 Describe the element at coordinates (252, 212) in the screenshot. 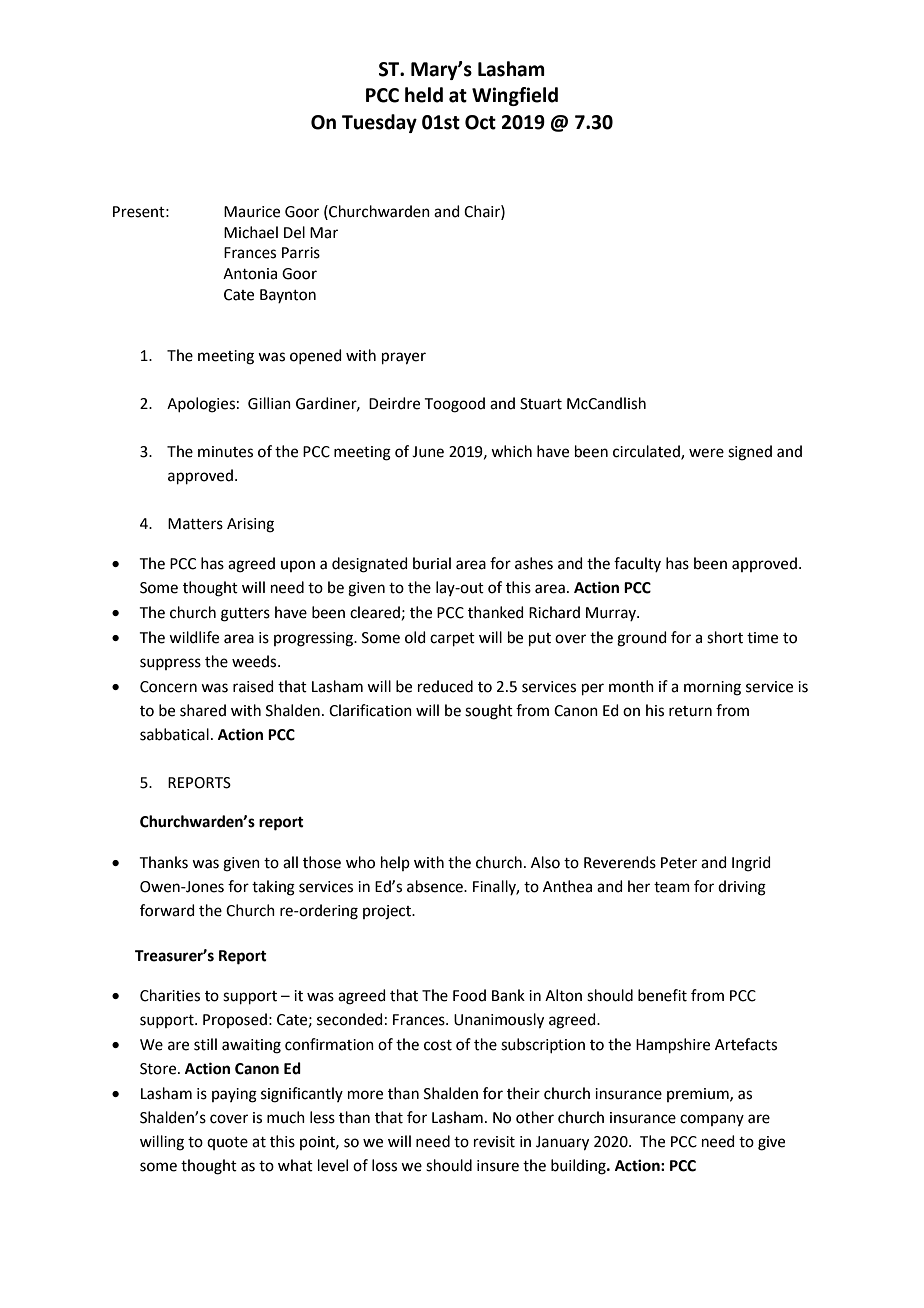

I see `Maurice` at that location.
